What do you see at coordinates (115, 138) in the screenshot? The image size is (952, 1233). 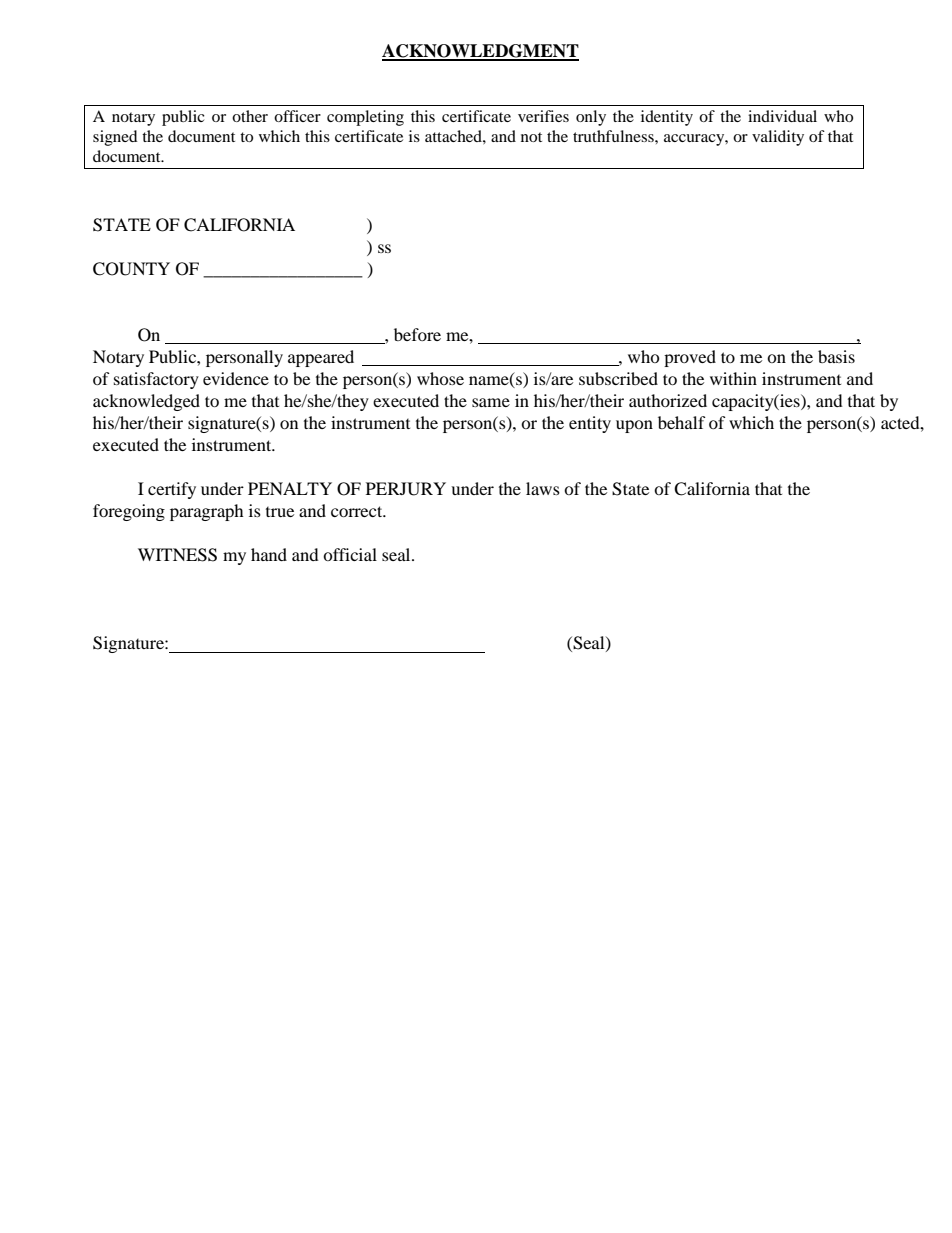 I see `signed` at bounding box center [115, 138].
